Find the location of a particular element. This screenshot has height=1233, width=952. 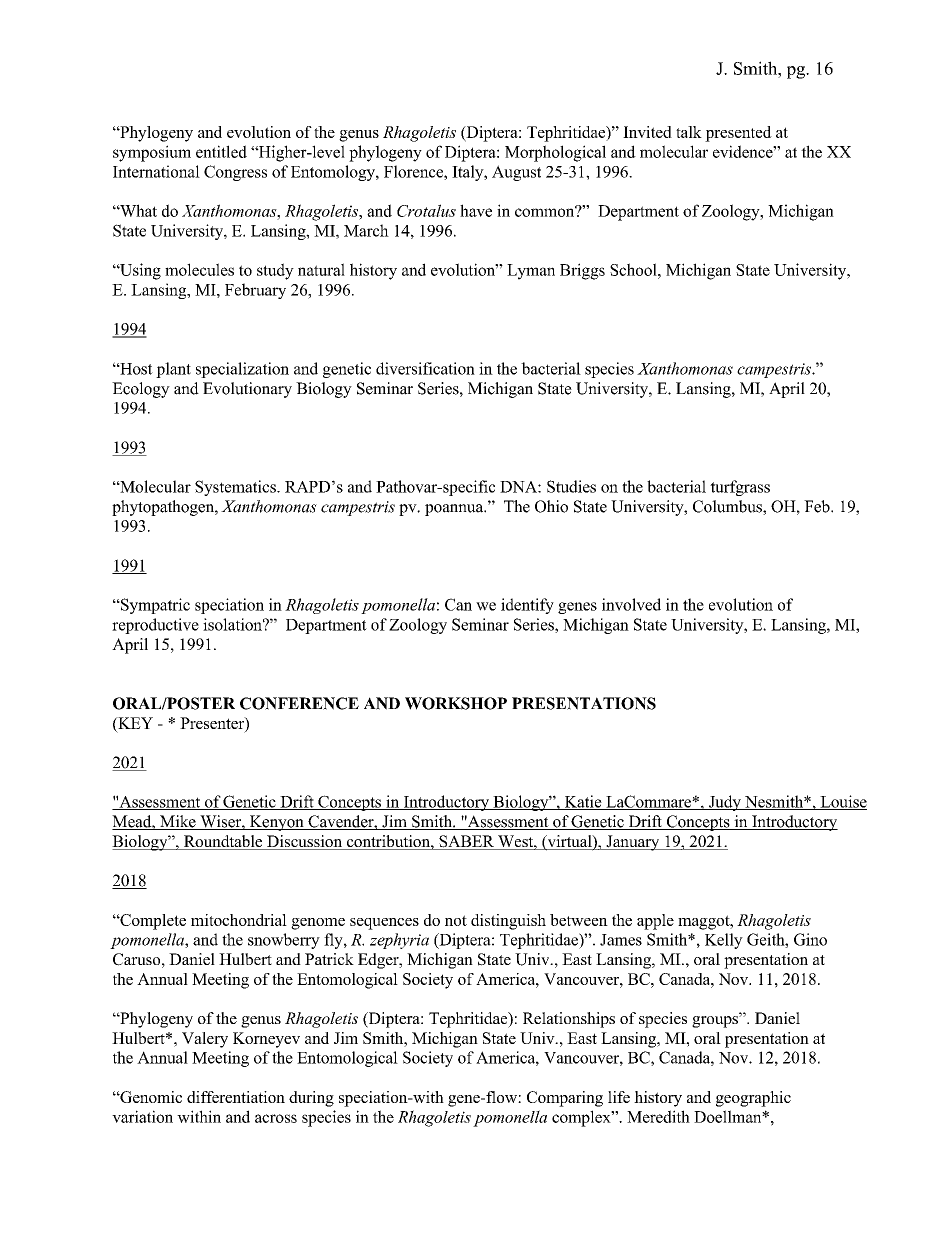

SABER is located at coordinates (466, 842).
